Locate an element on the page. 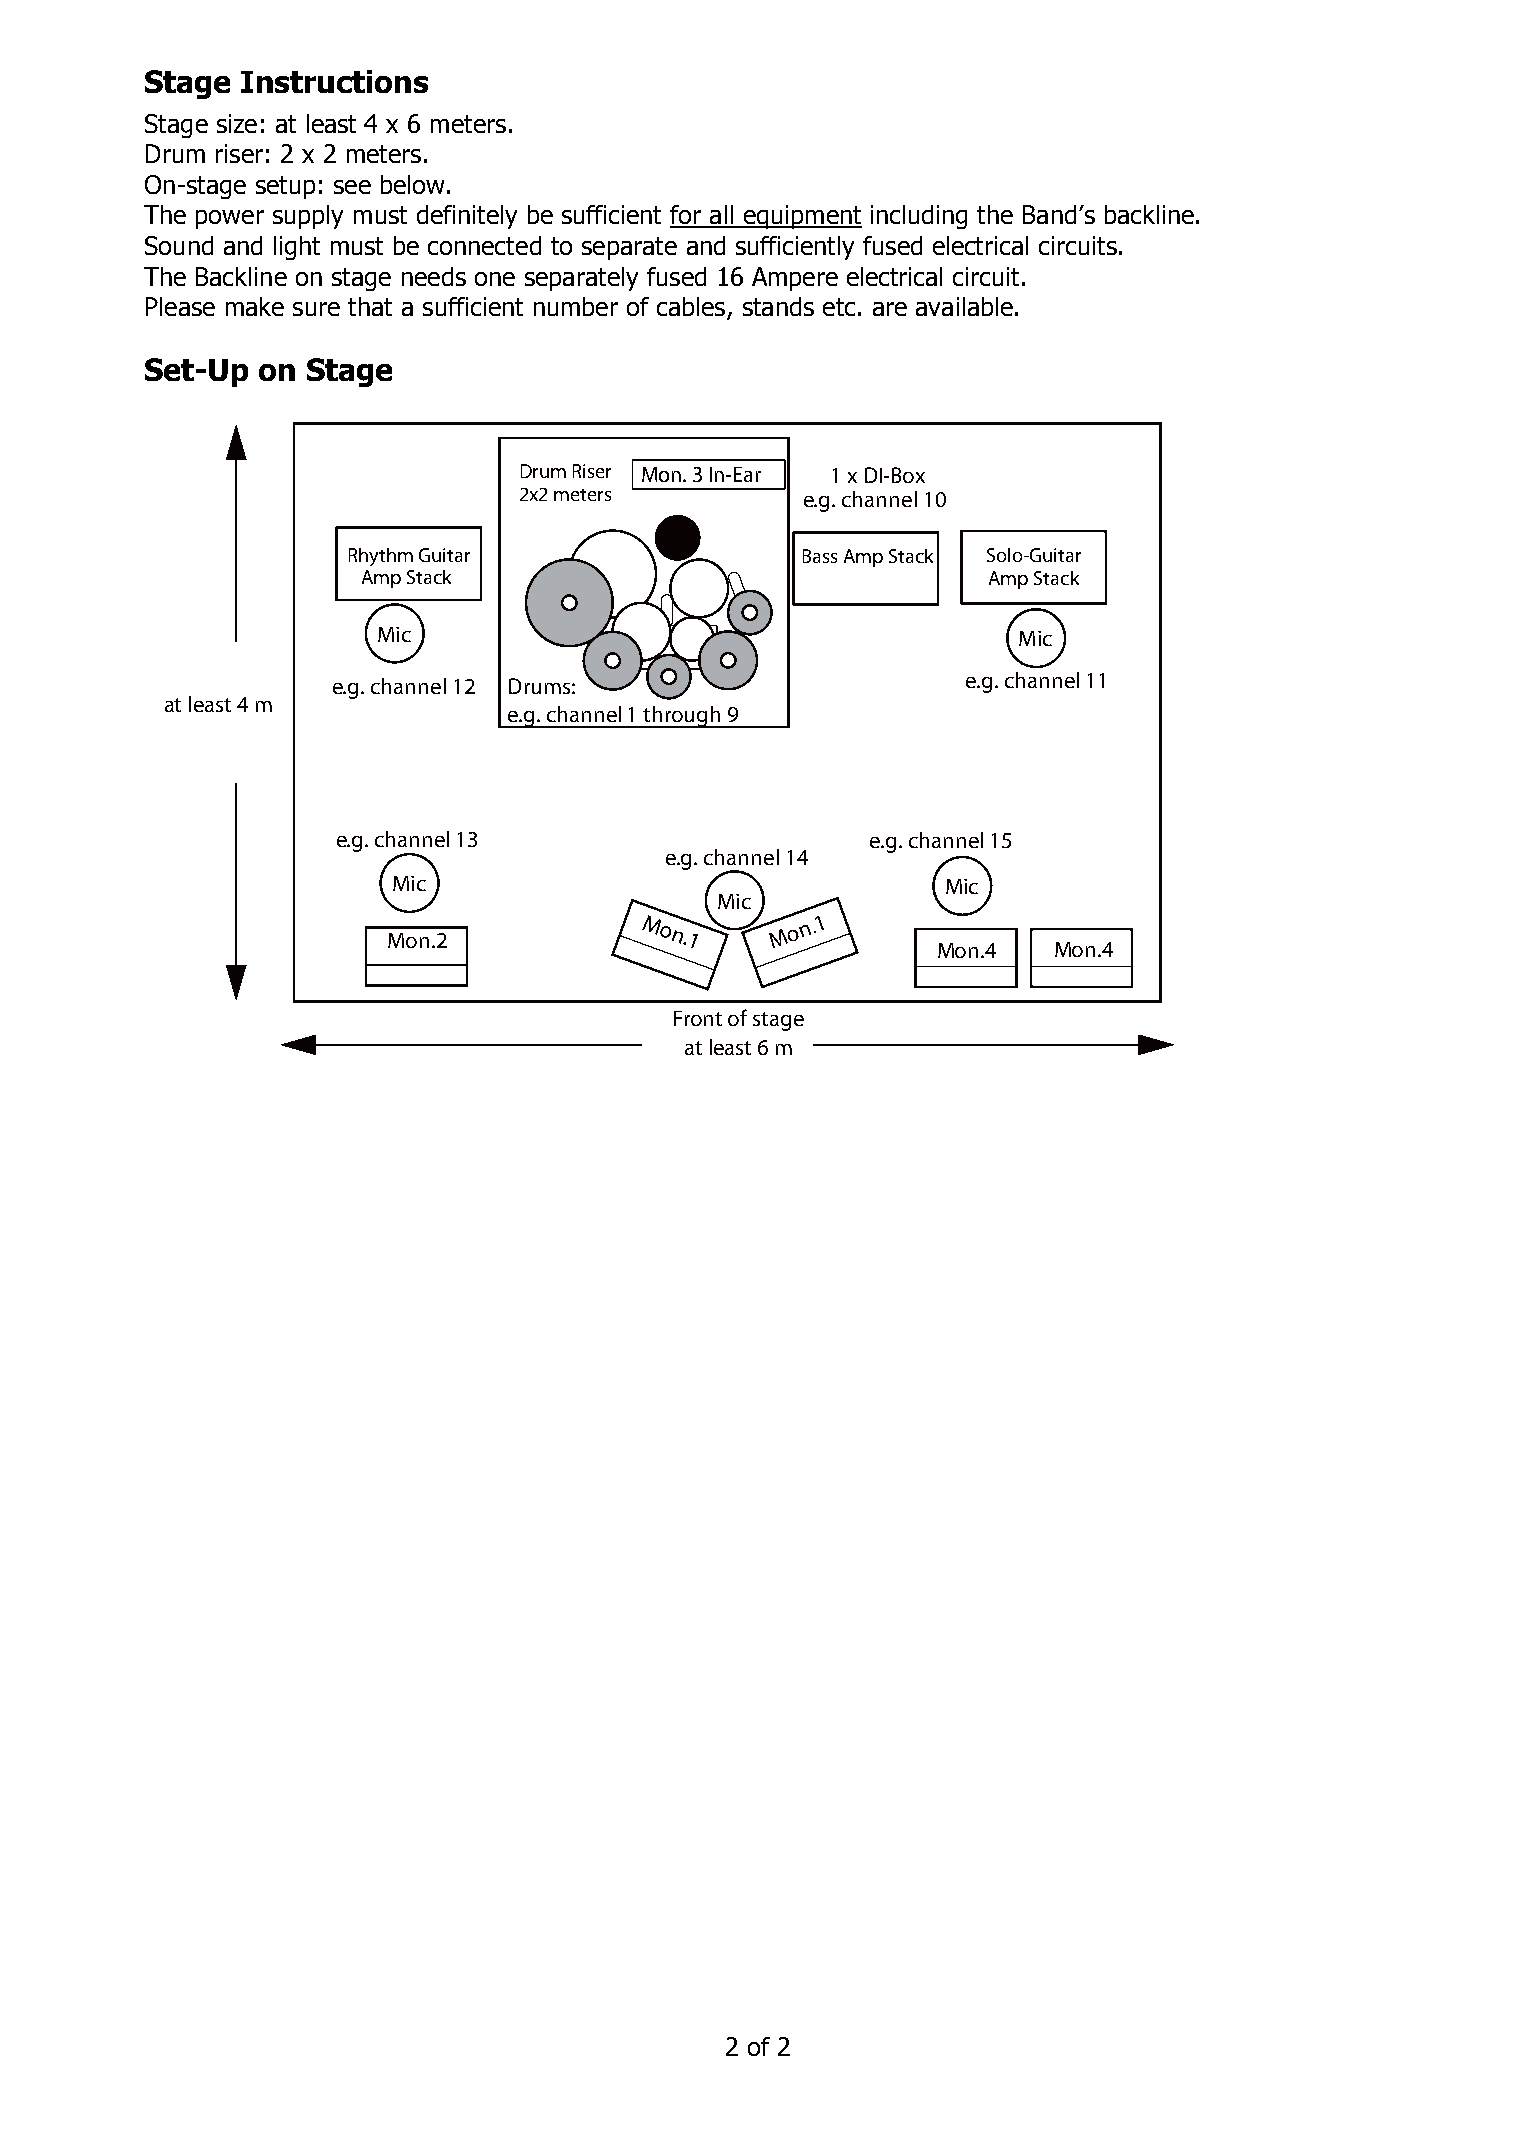  number is located at coordinates (576, 306).
